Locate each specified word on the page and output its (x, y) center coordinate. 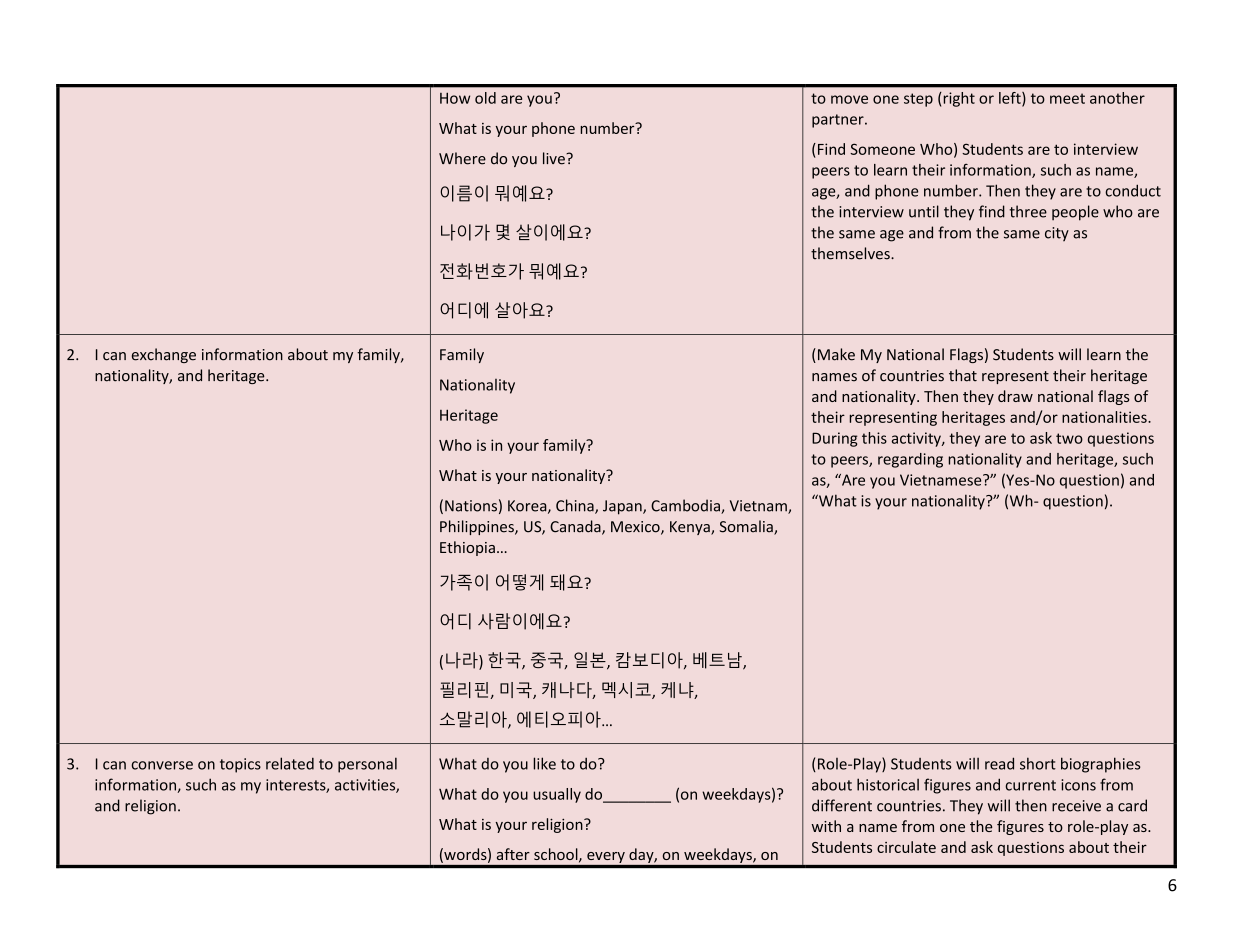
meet (1067, 98)
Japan (623, 507)
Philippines (478, 527)
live (555, 158)
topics (240, 765)
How (455, 98)
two (1069, 438)
